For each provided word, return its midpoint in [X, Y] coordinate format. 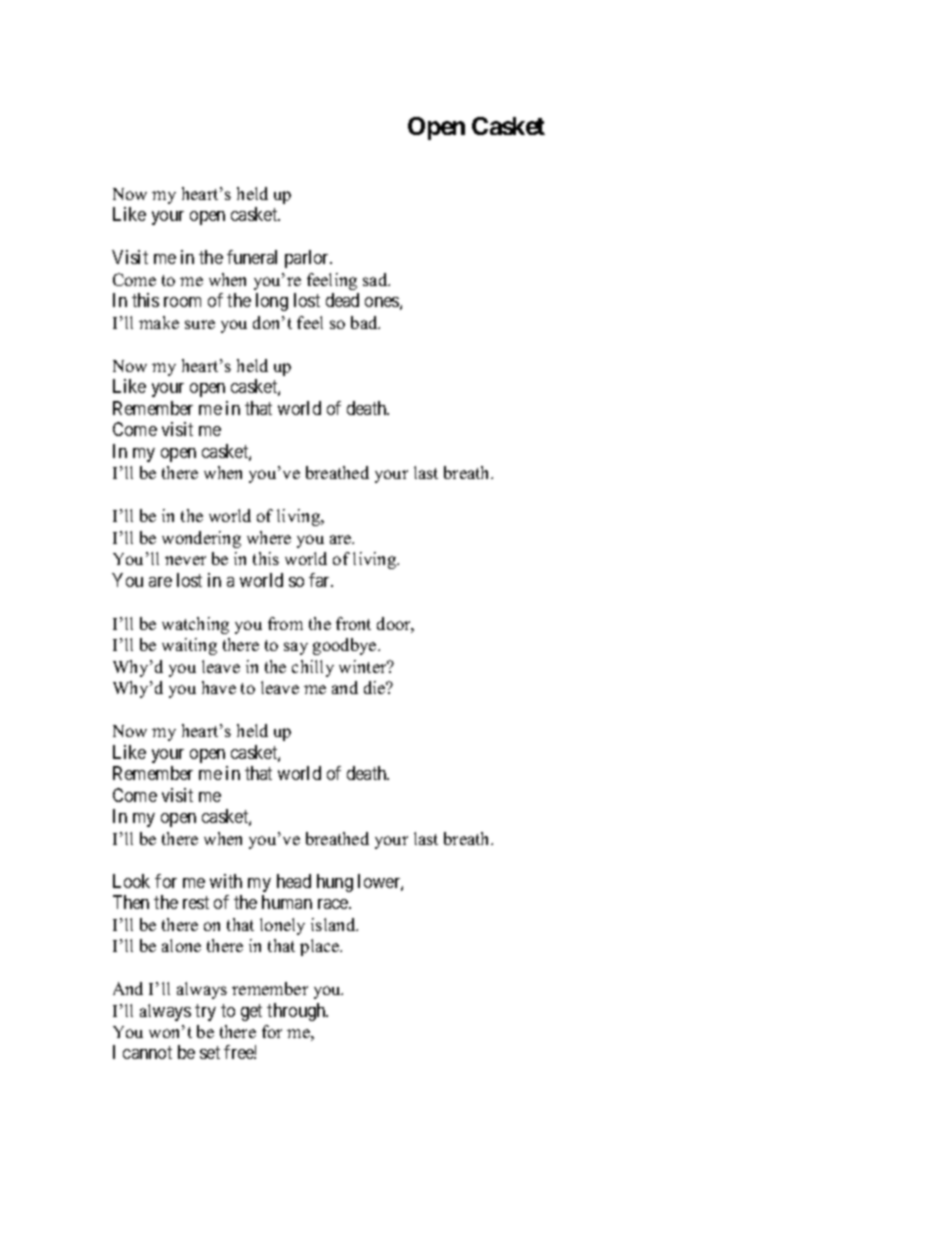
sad [376, 279]
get [251, 1012]
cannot [147, 1053]
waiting [189, 646]
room [182, 302]
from [285, 623]
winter [364, 666]
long [272, 302]
